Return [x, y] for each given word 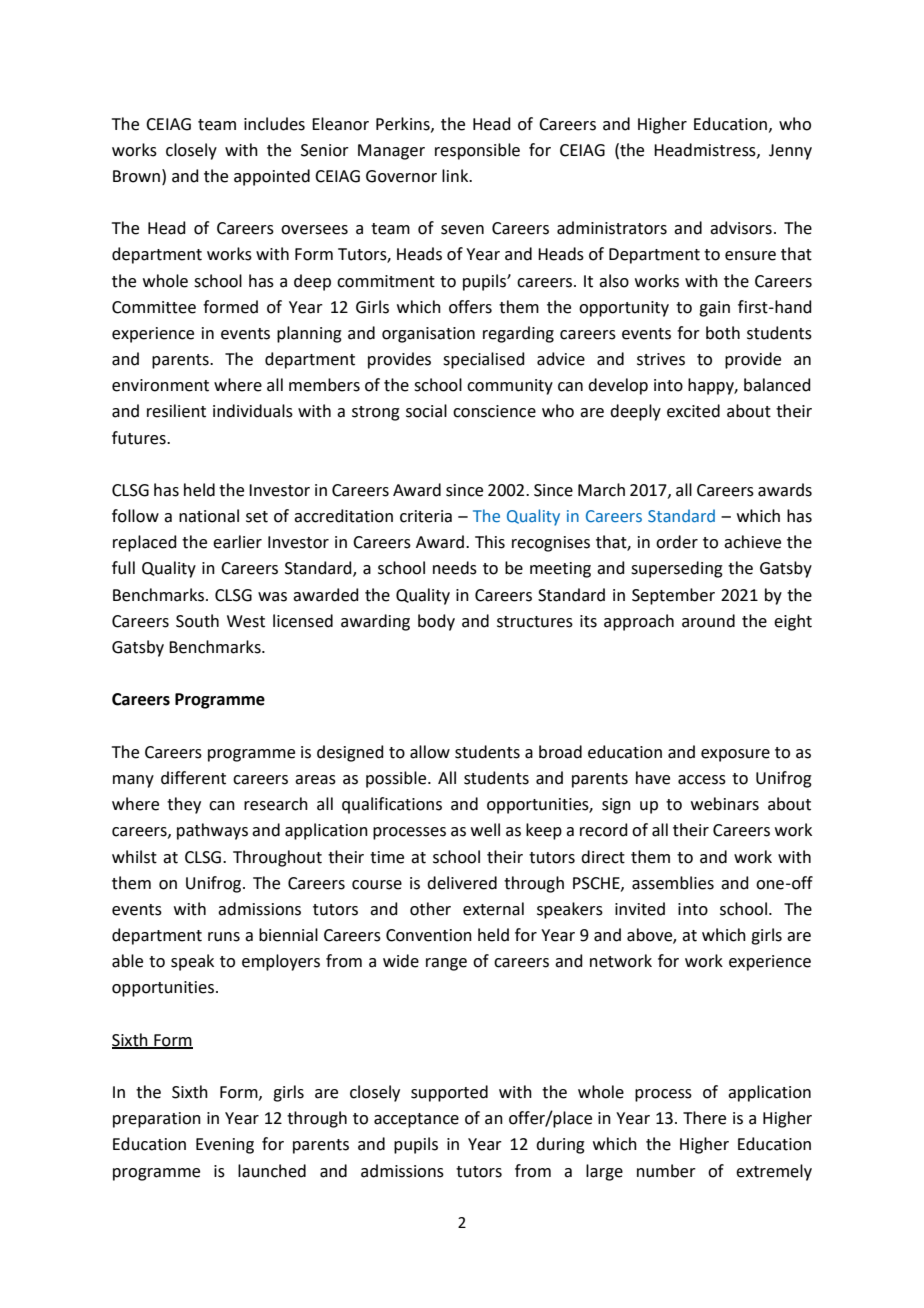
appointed [272, 177]
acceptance [416, 1120]
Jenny [790, 152]
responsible [477, 151]
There [704, 1118]
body [436, 622]
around [708, 621]
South [197, 621]
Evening [225, 1146]
